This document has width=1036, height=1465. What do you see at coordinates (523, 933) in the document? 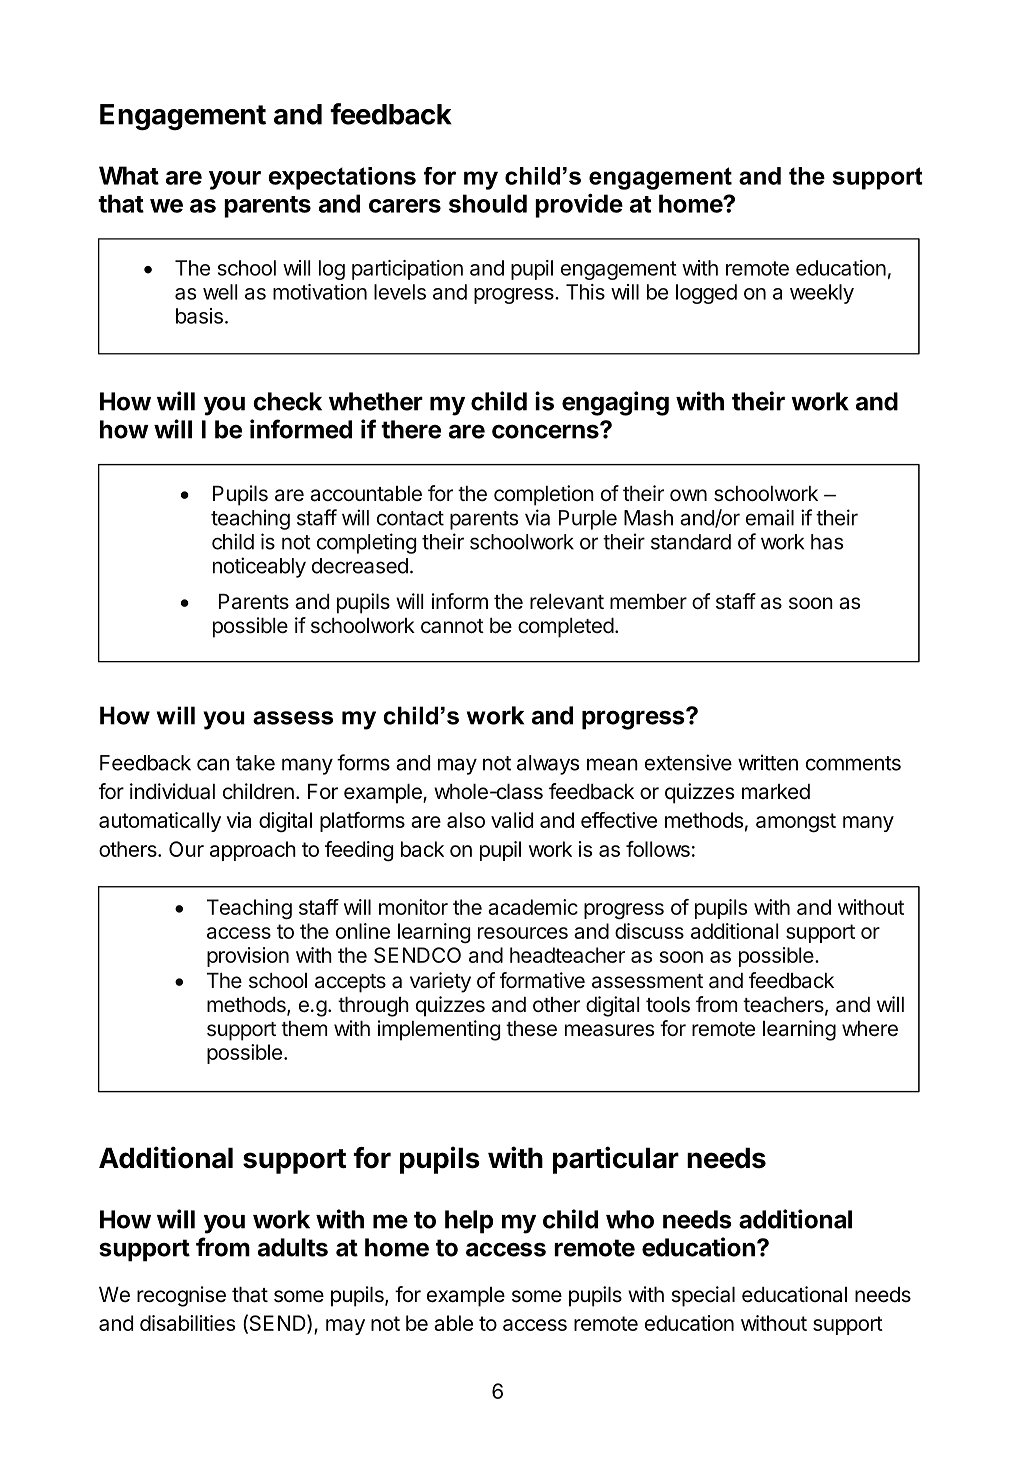
I see `resources` at bounding box center [523, 933].
